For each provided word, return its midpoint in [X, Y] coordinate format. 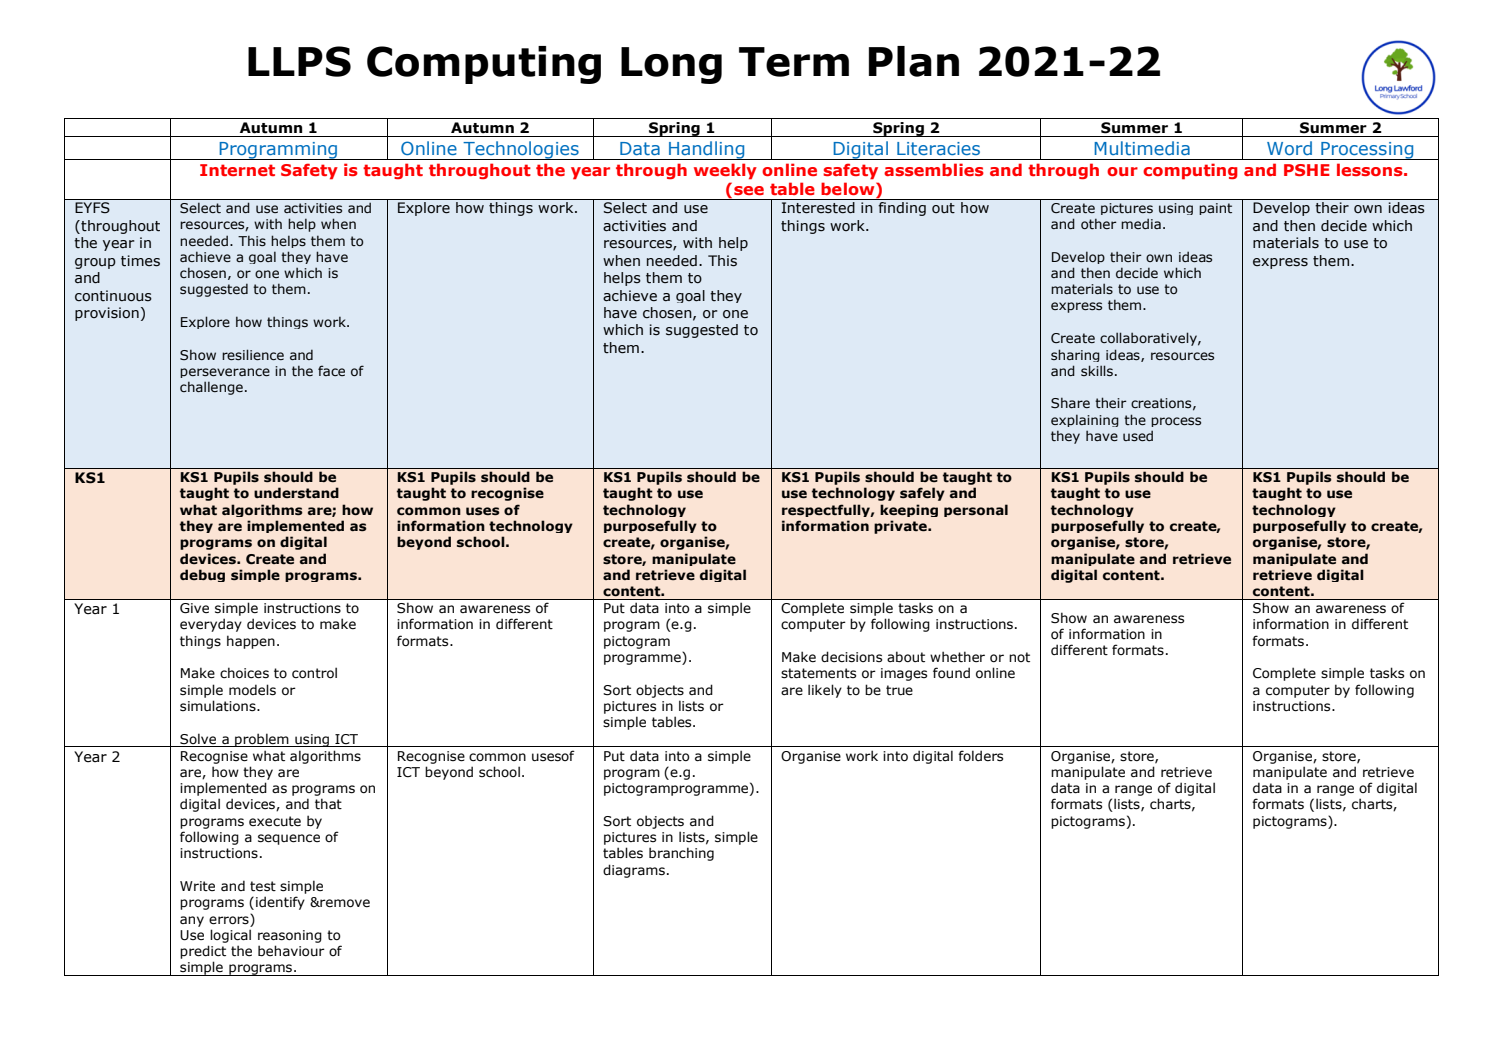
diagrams [634, 871]
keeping [909, 510]
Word [1289, 148]
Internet [237, 170]
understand [296, 493]
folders [980, 756]
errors [230, 919]
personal [976, 510]
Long [671, 65]
